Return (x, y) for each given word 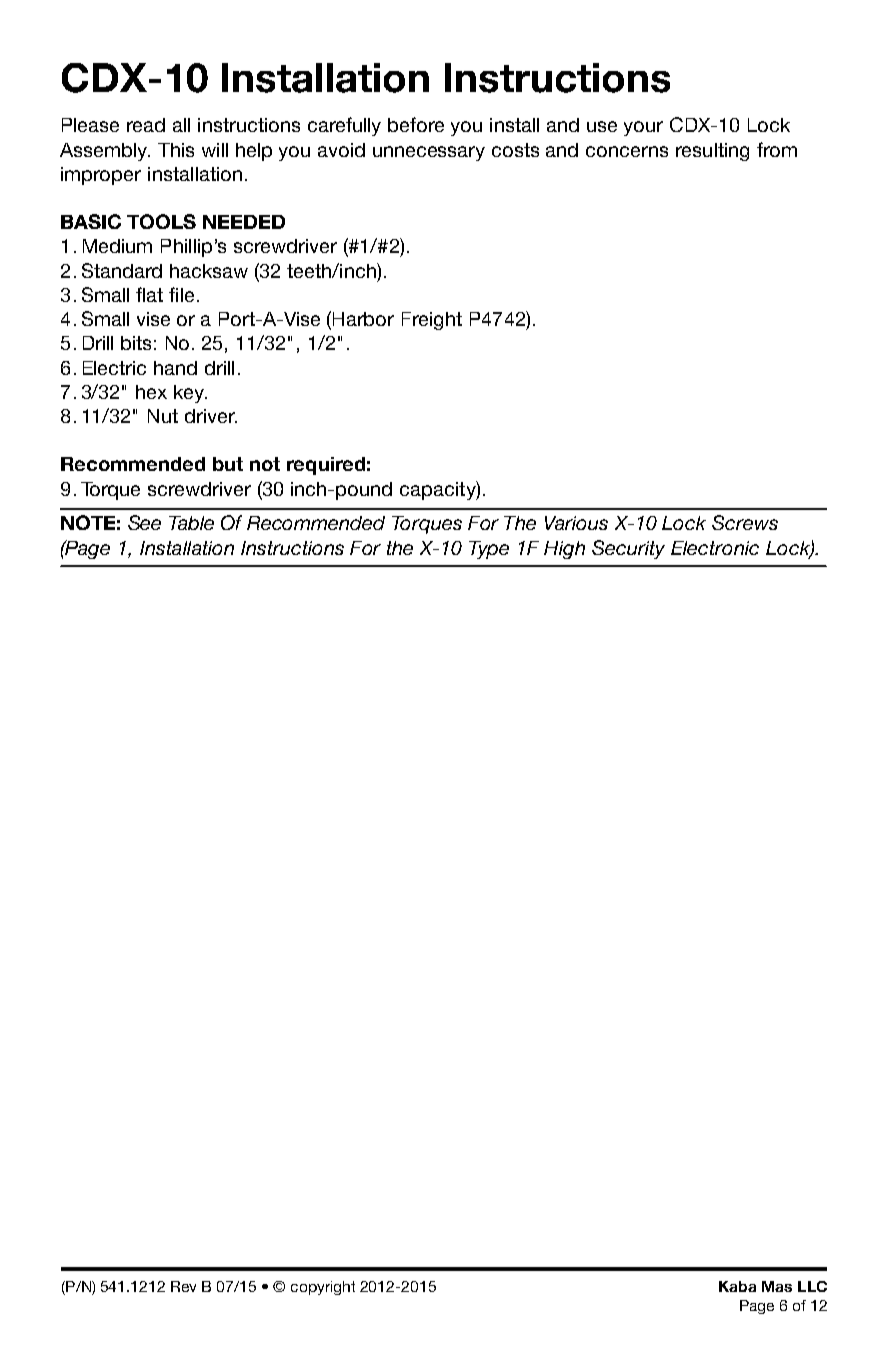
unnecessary (429, 153)
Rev (183, 1286)
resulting (712, 152)
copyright (323, 1288)
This (176, 150)
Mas (777, 1286)
